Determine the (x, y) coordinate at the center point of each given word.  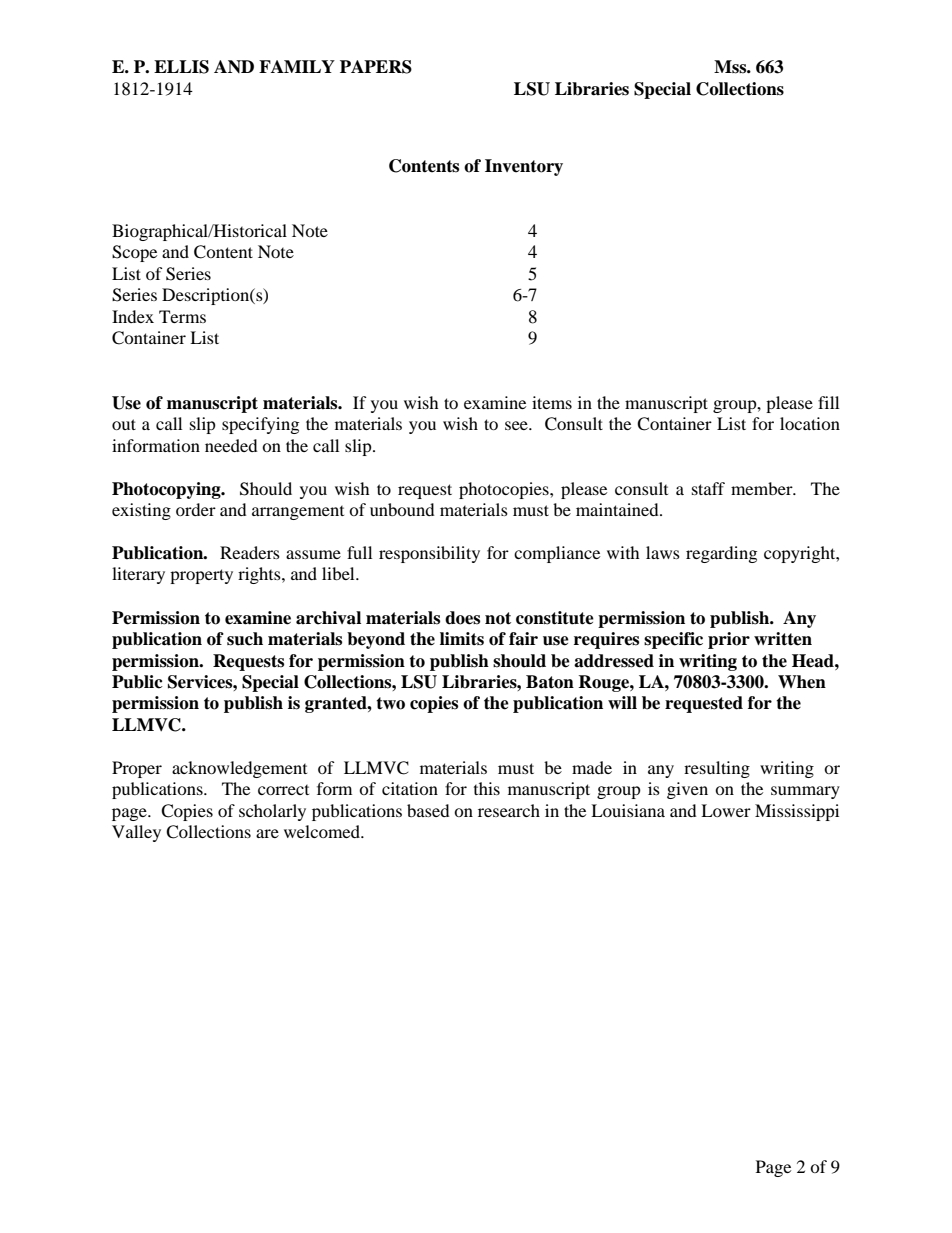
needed (231, 445)
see (517, 425)
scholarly (272, 812)
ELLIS (181, 67)
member (763, 488)
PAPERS (376, 67)
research (509, 810)
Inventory (524, 167)
